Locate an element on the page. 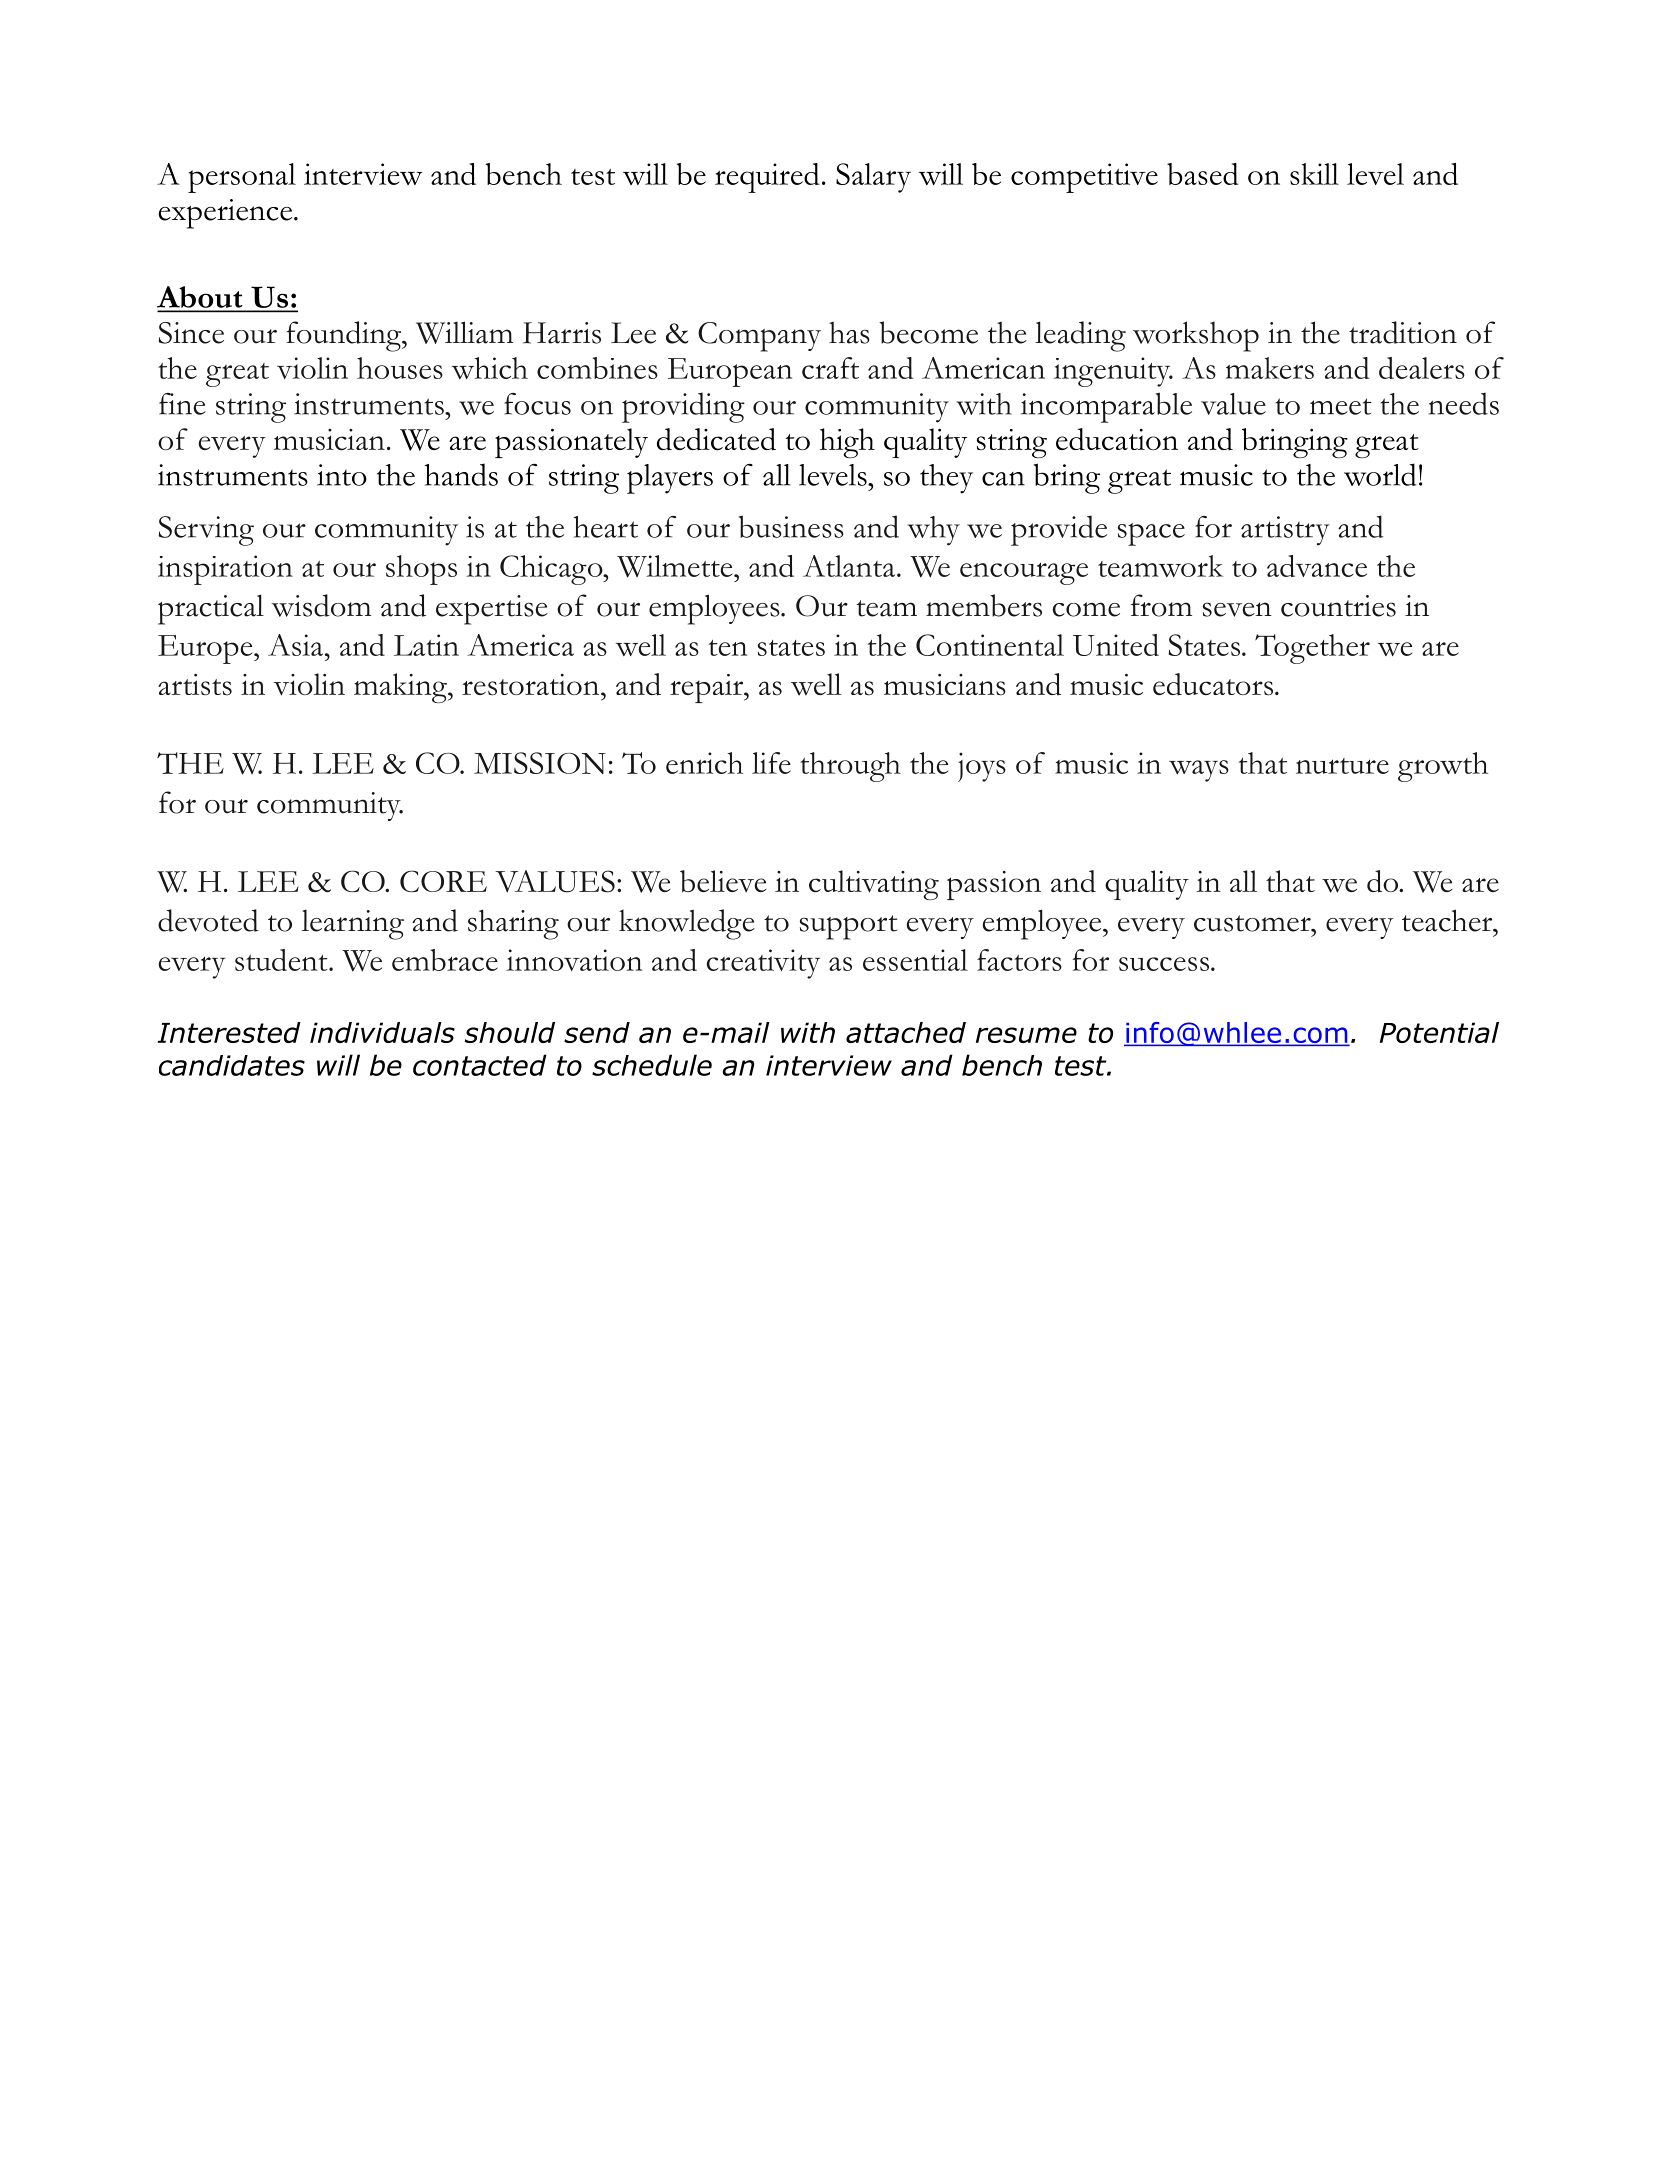 The height and width of the image is (2166, 1674). artistry is located at coordinates (1285, 531).
